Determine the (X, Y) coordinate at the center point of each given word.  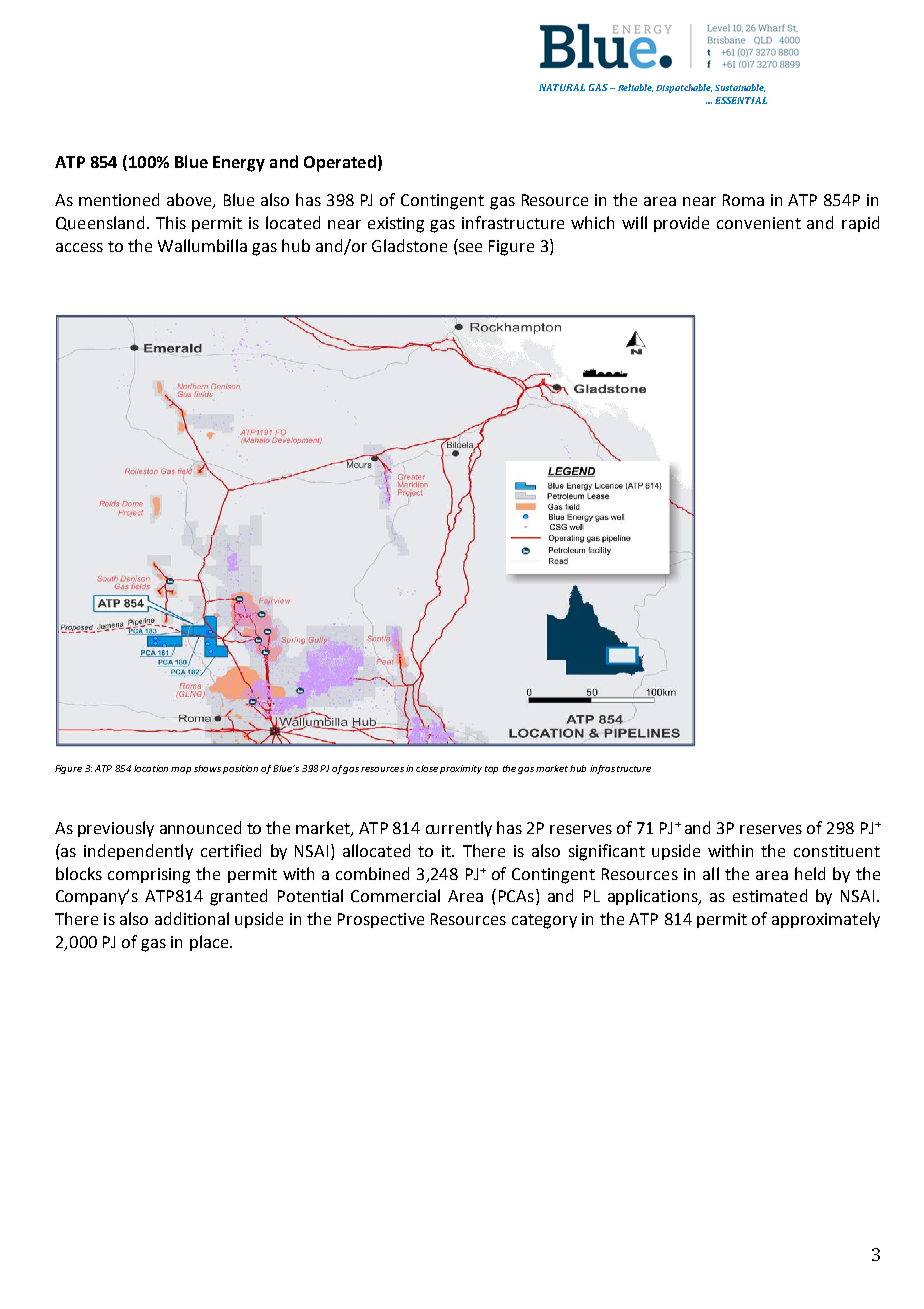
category (544, 921)
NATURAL (562, 87)
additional (192, 918)
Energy (239, 164)
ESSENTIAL (741, 100)
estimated (770, 895)
